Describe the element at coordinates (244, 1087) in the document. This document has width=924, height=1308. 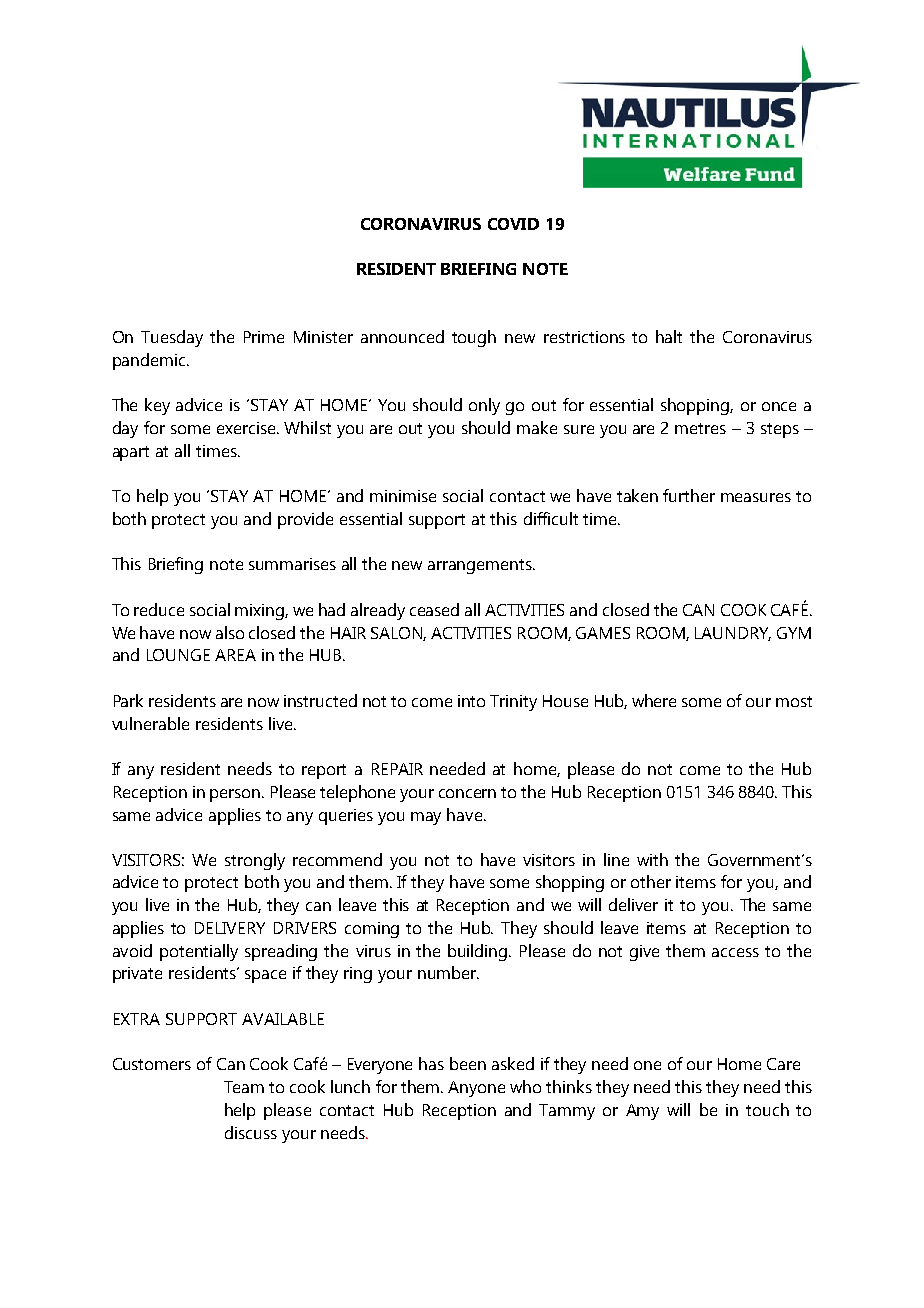
I see `Team` at that location.
